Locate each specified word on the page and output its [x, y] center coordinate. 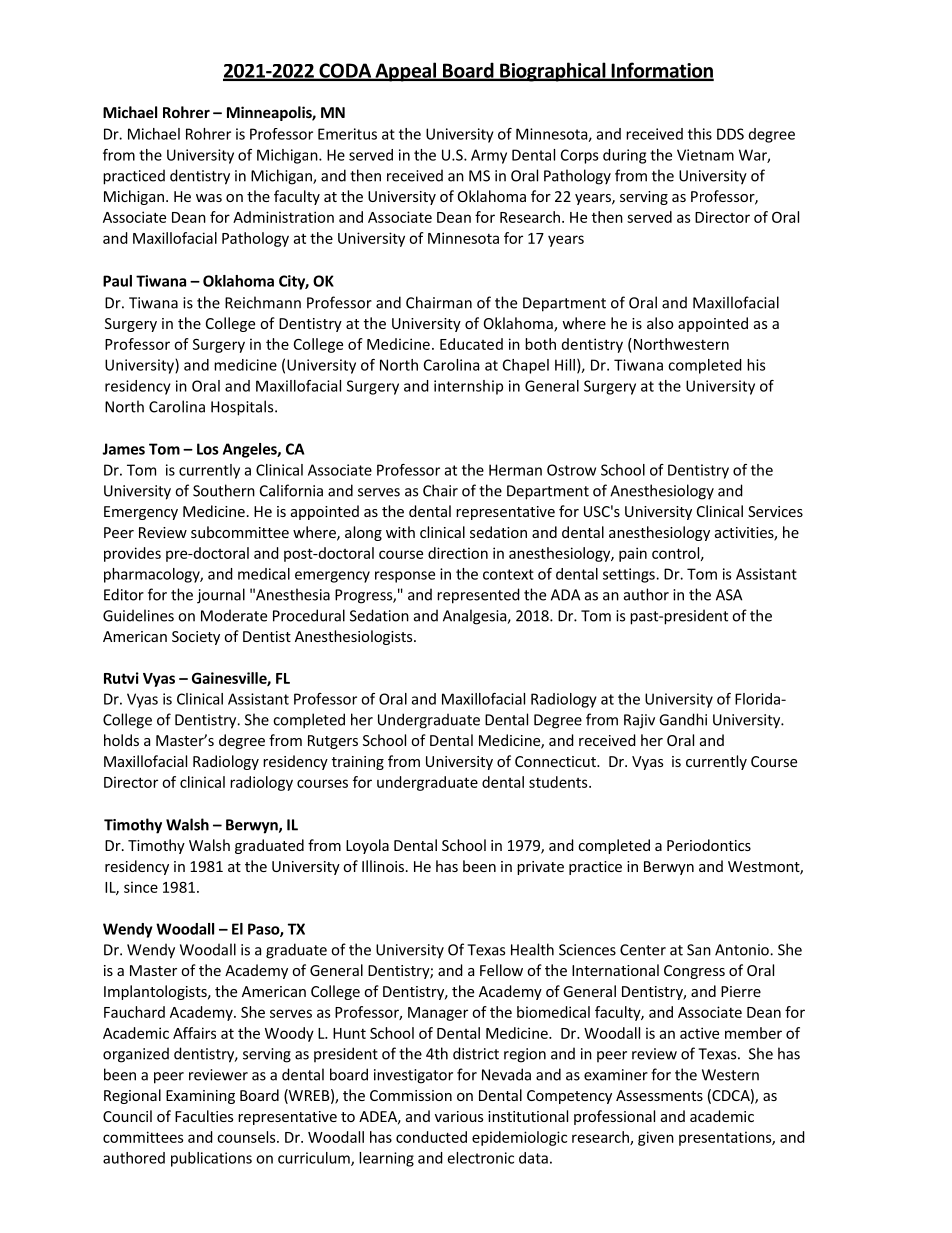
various [459, 1116]
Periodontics [709, 845]
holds [121, 740]
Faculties [204, 1116]
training [358, 763]
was [209, 198]
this [700, 134]
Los [208, 449]
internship [468, 387]
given [656, 1138]
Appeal [406, 72]
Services [775, 511]
